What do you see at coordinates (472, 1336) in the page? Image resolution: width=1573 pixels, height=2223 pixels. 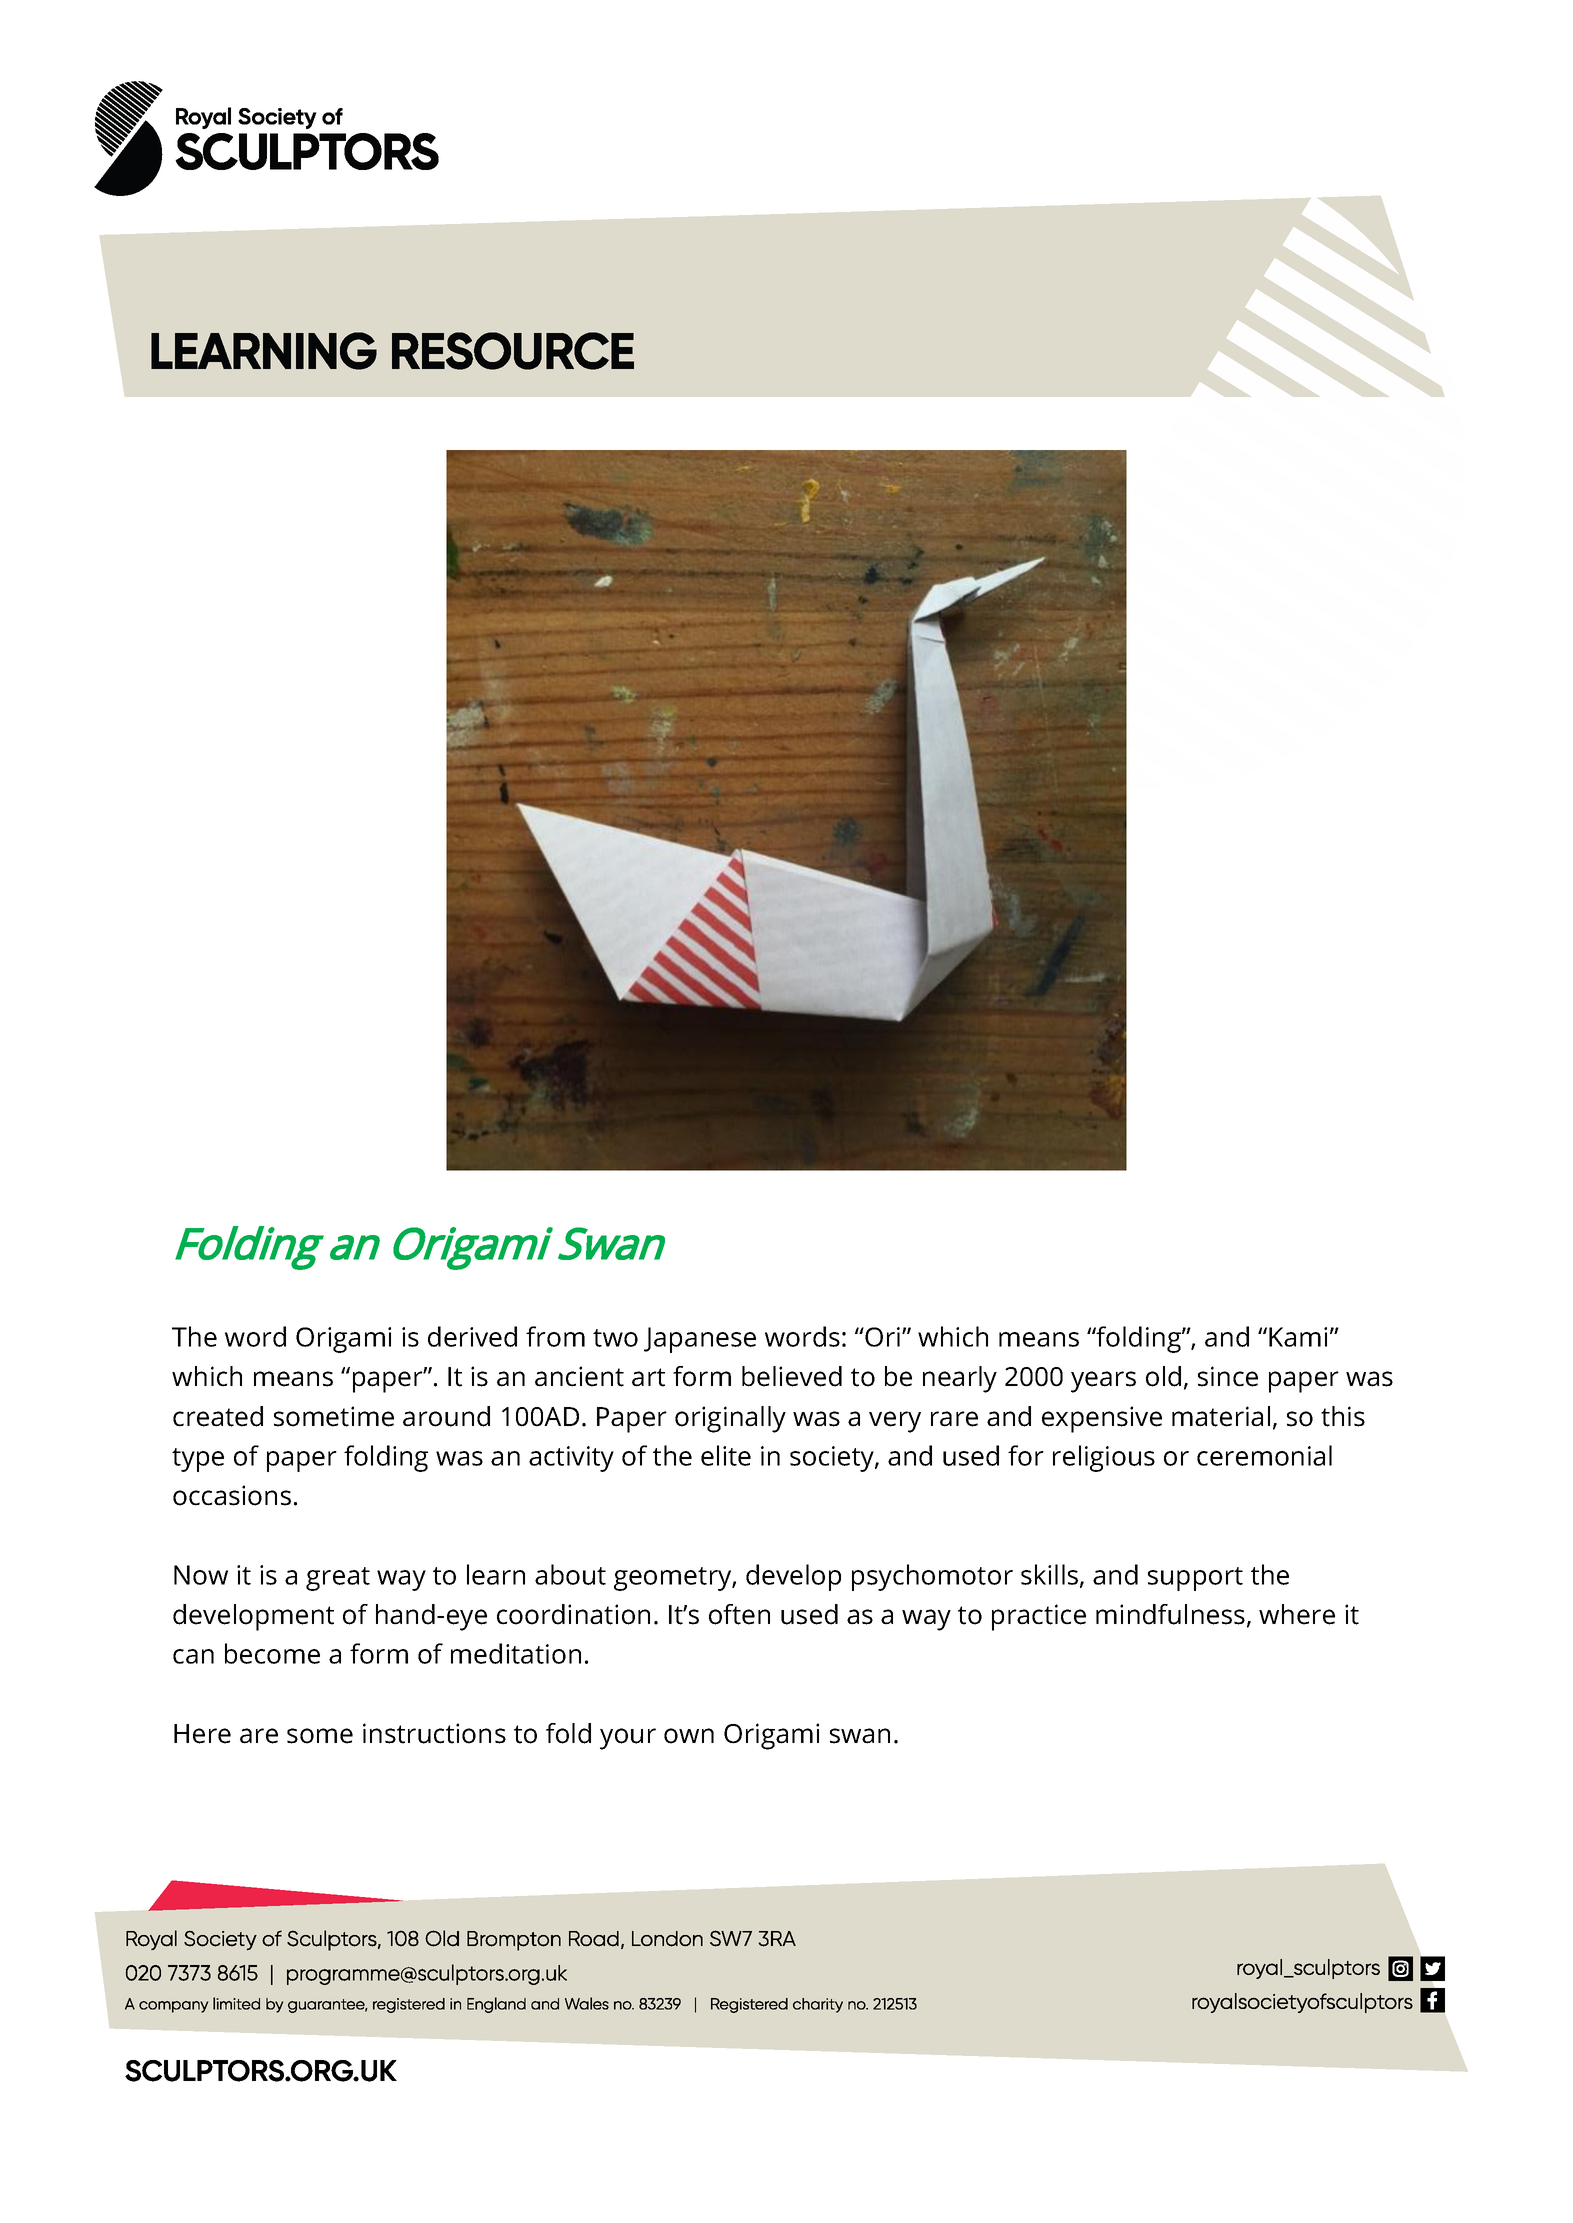 I see `derived` at bounding box center [472, 1336].
